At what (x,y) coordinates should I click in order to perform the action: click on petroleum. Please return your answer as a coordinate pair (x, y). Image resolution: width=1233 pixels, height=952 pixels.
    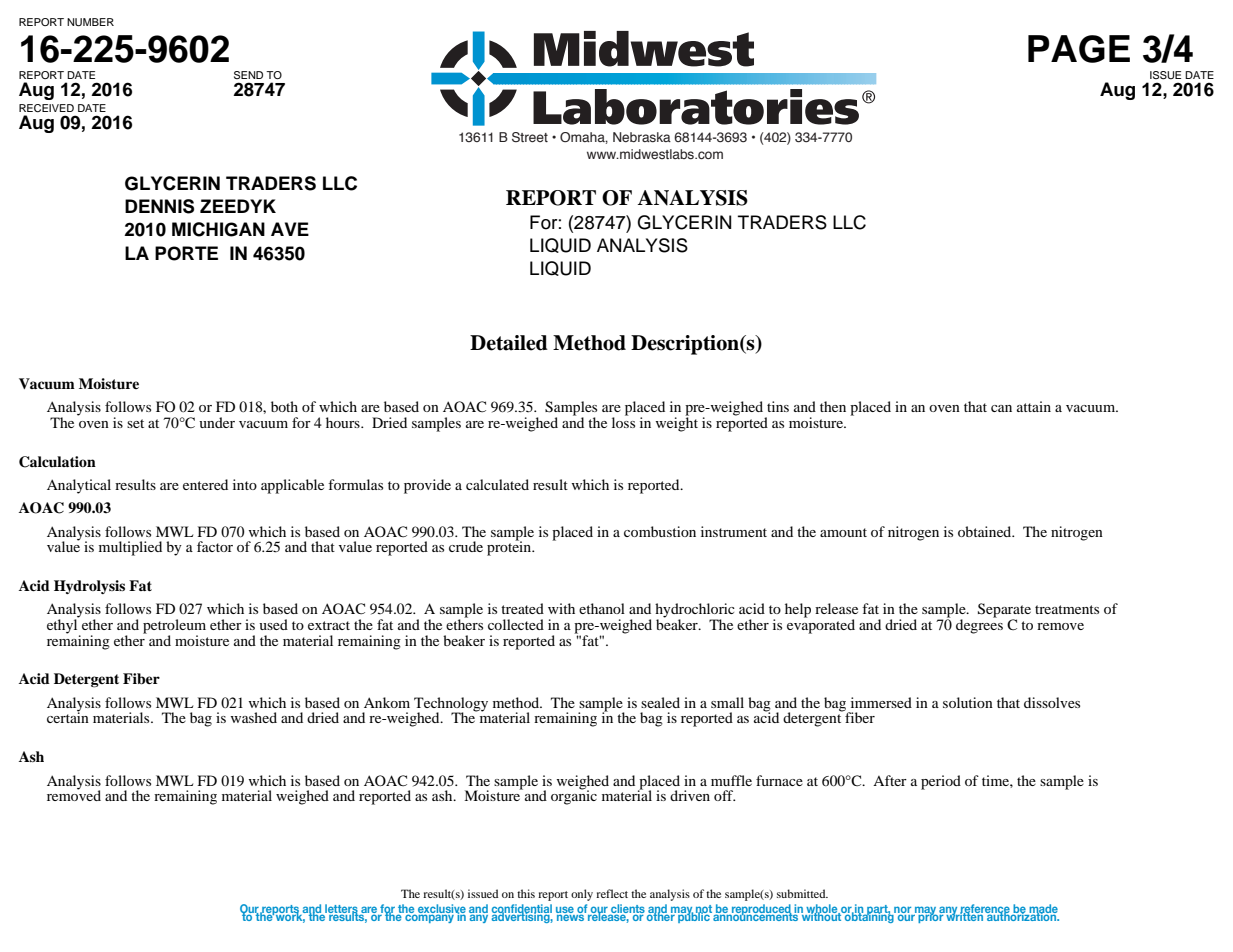
    Looking at the image, I should click on (174, 627).
